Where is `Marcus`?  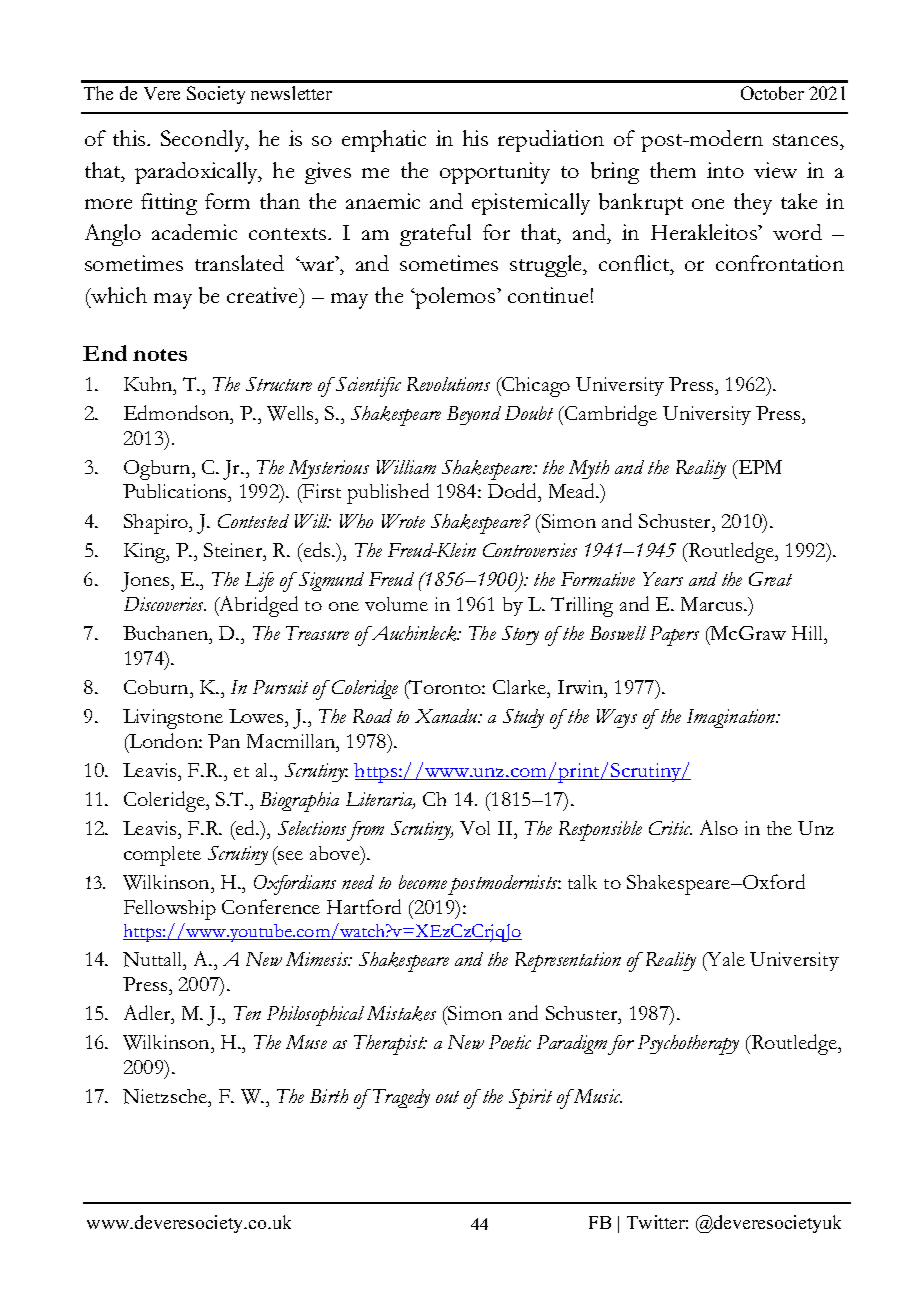
Marcus is located at coordinates (713, 604).
